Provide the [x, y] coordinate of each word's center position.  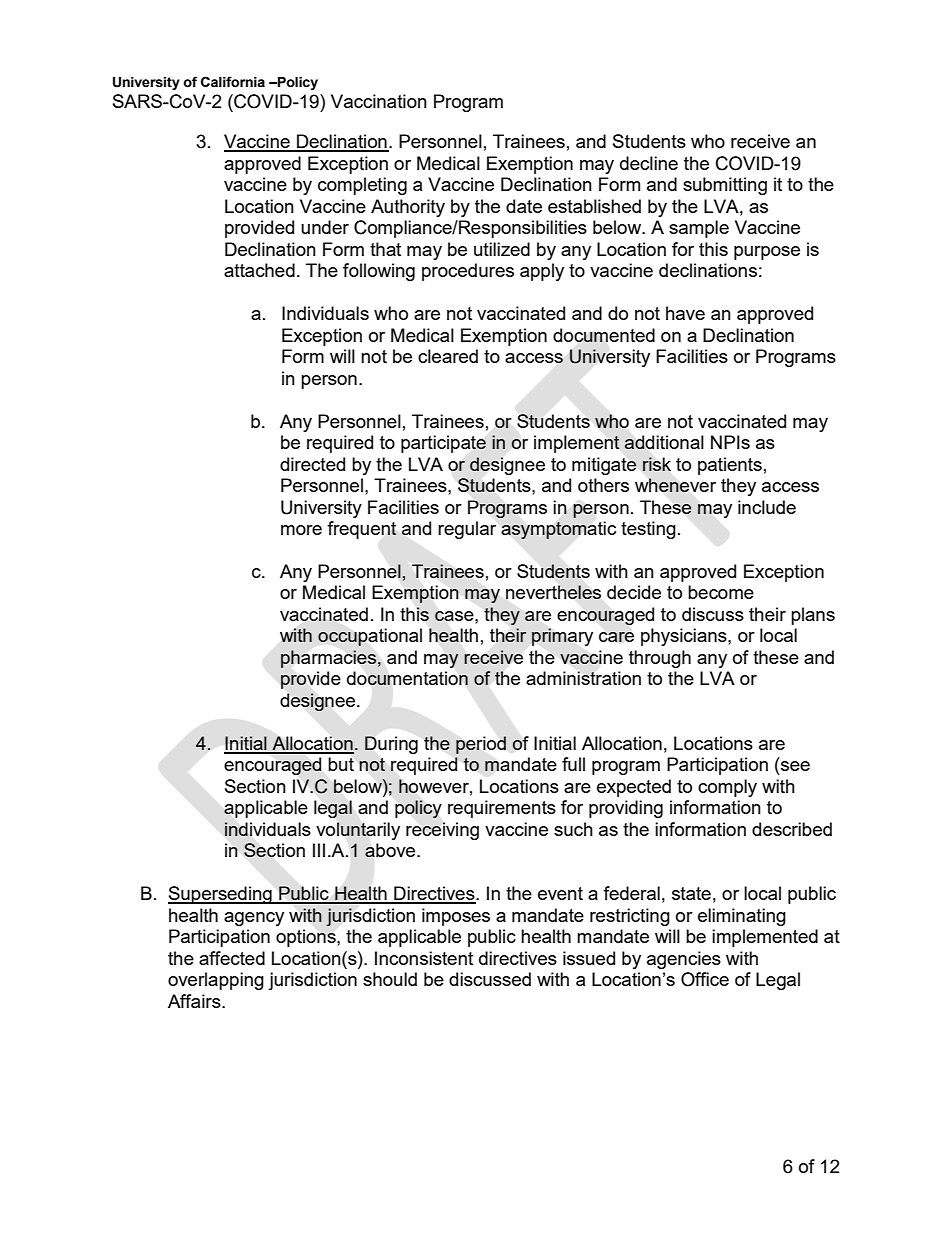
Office [705, 979]
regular [467, 530]
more [301, 530]
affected [232, 958]
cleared [448, 356]
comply [727, 788]
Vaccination [379, 101]
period [481, 745]
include [767, 507]
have [685, 313]
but [341, 764]
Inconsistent [424, 958]
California [233, 82]
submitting [725, 186]
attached [259, 270]
